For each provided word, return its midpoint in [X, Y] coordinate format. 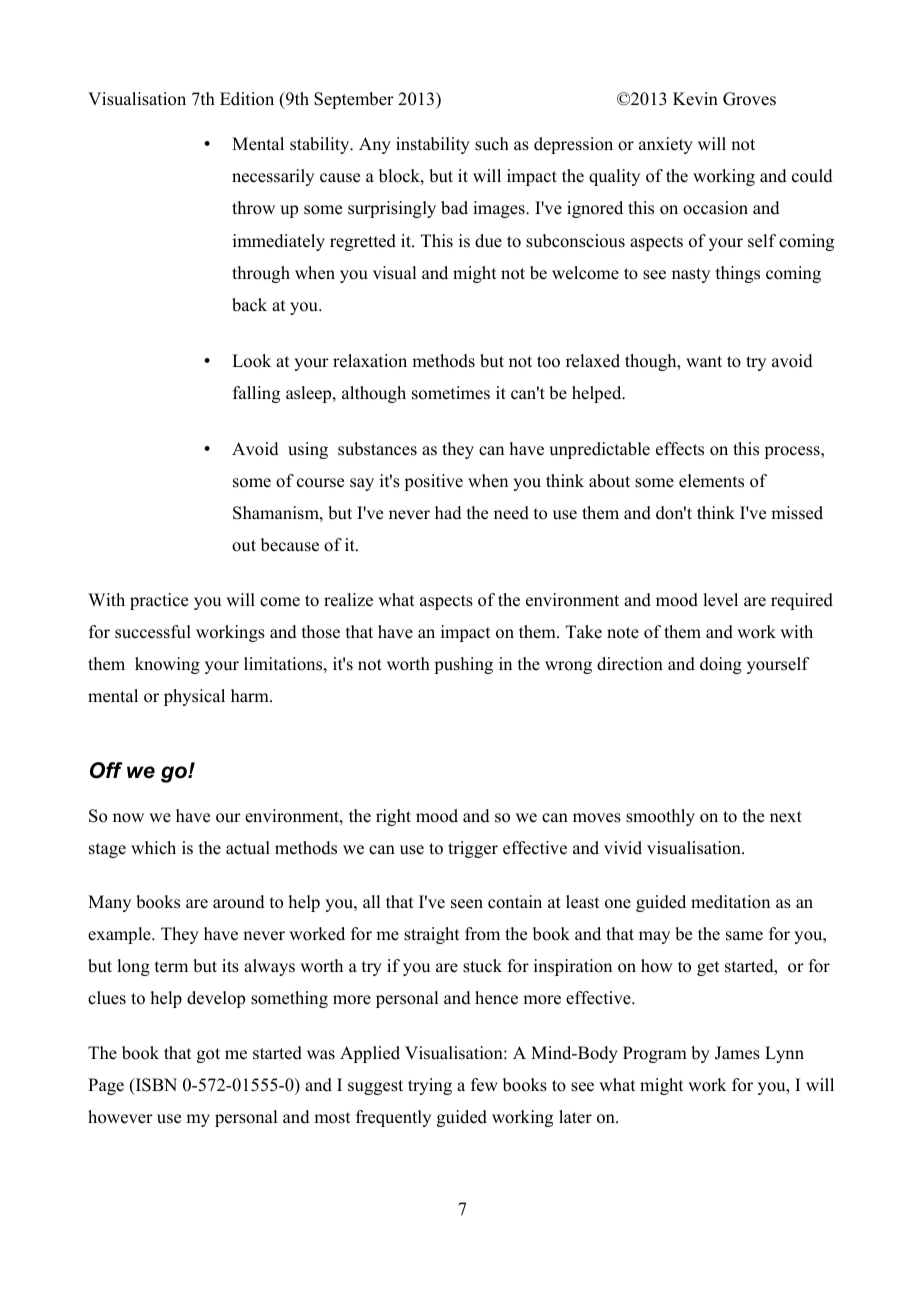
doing [721, 665]
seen [467, 904]
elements [711, 481]
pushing [463, 665]
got [208, 1055]
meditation [730, 902]
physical [194, 697]
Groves [749, 99]
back [249, 305]
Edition [247, 99]
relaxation [370, 361]
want [704, 361]
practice [159, 601]
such [492, 144]
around [239, 902]
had [448, 513]
